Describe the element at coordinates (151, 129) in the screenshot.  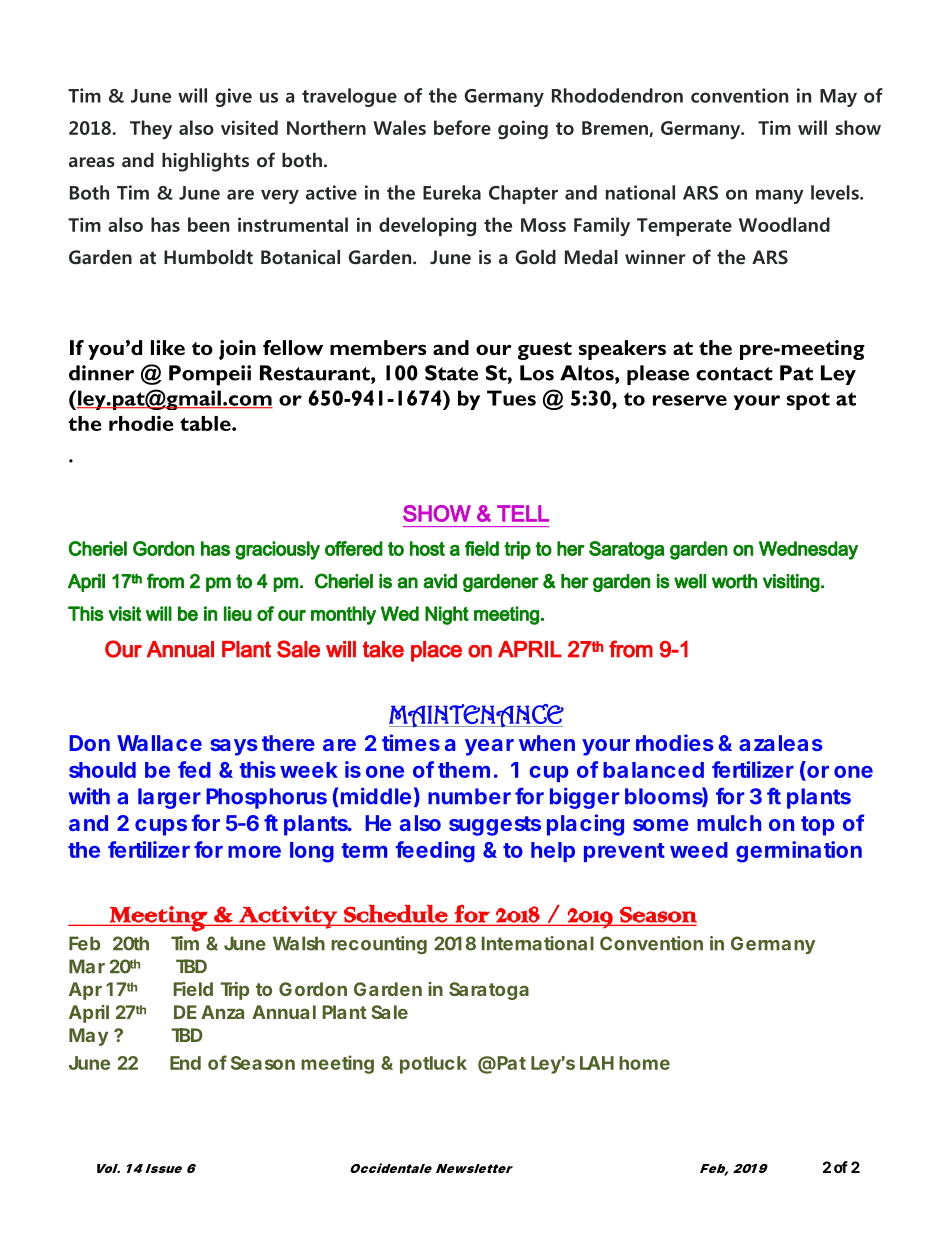
I see `They` at that location.
